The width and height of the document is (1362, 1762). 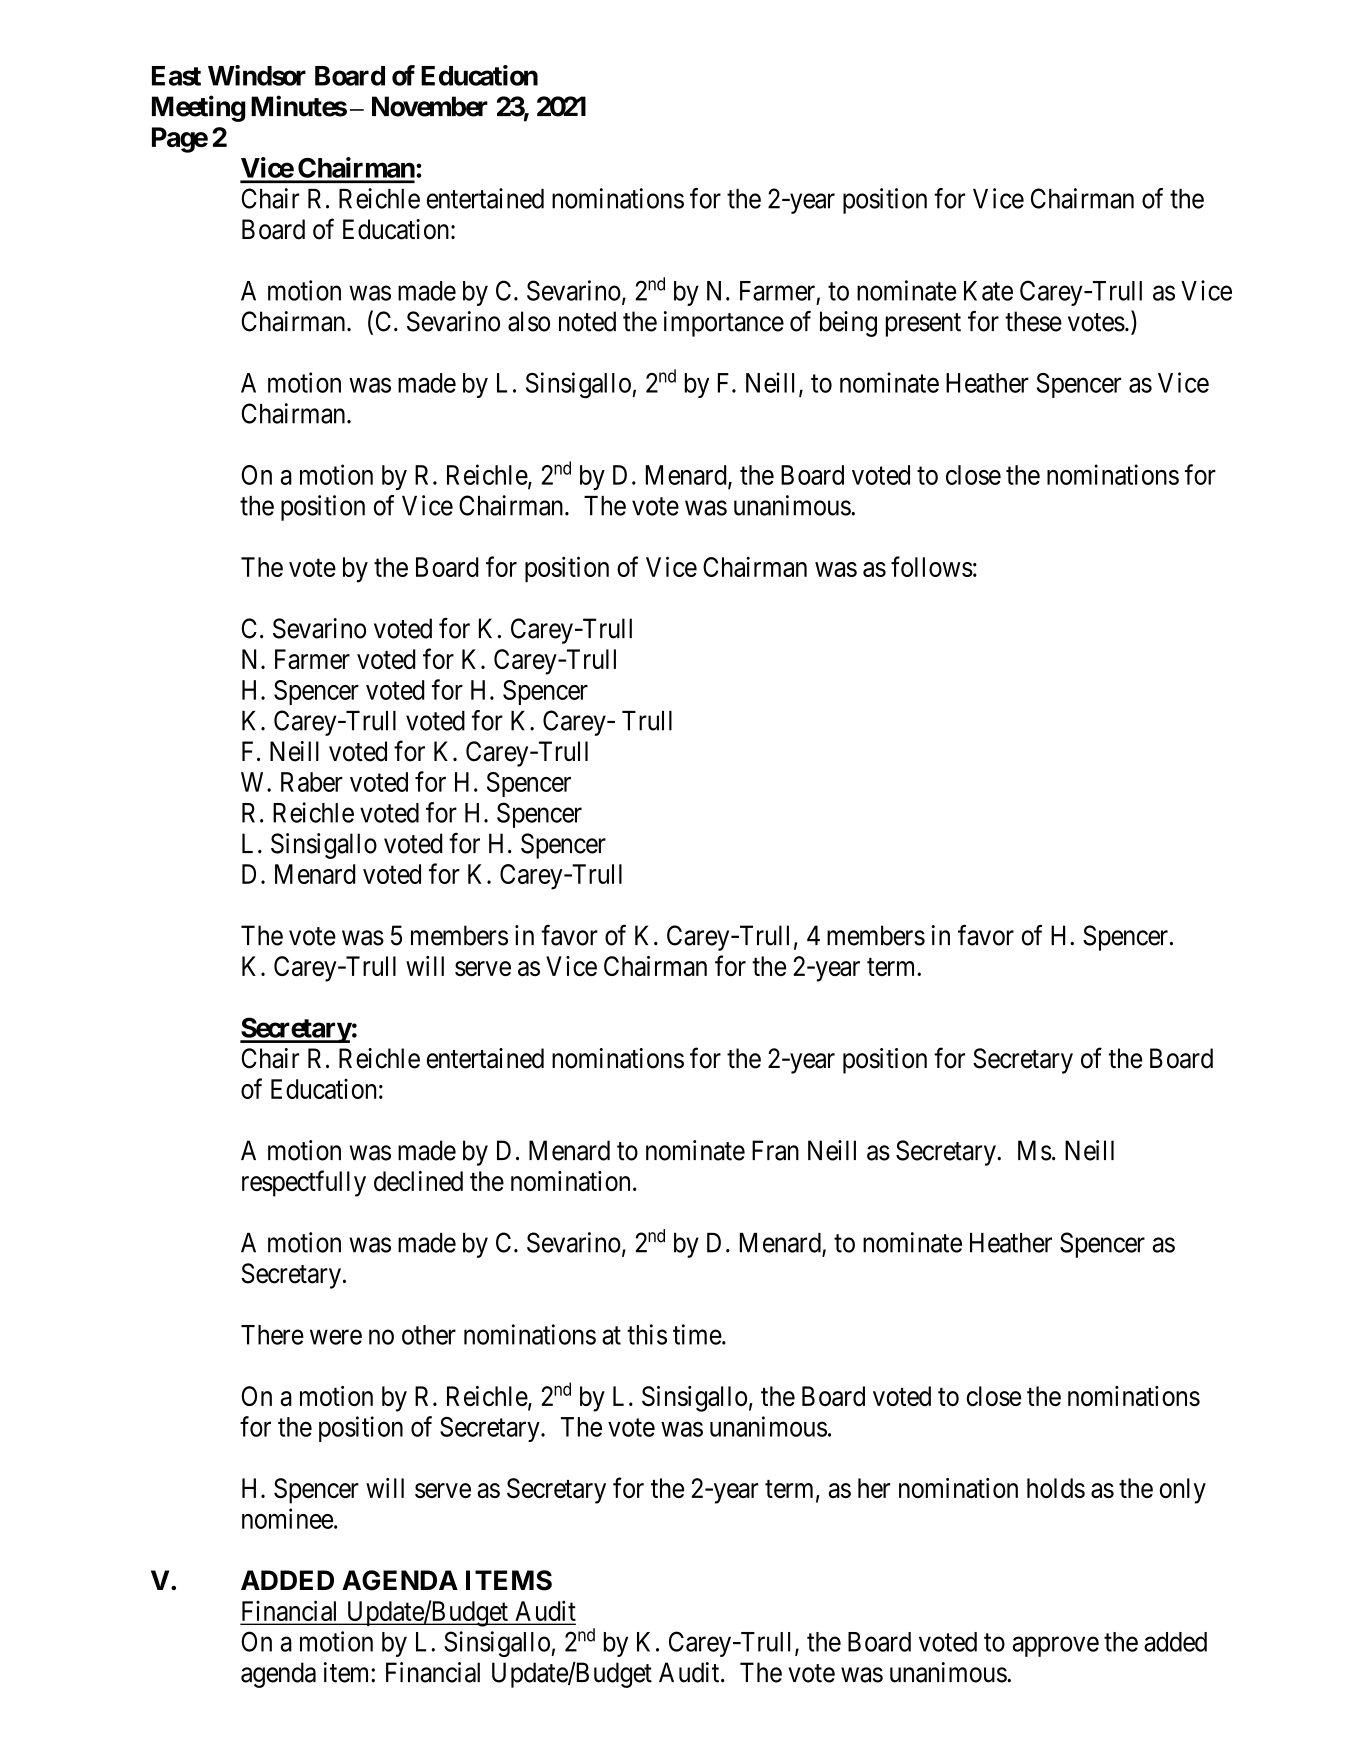 What do you see at coordinates (529, 321) in the document?
I see `also` at bounding box center [529, 321].
